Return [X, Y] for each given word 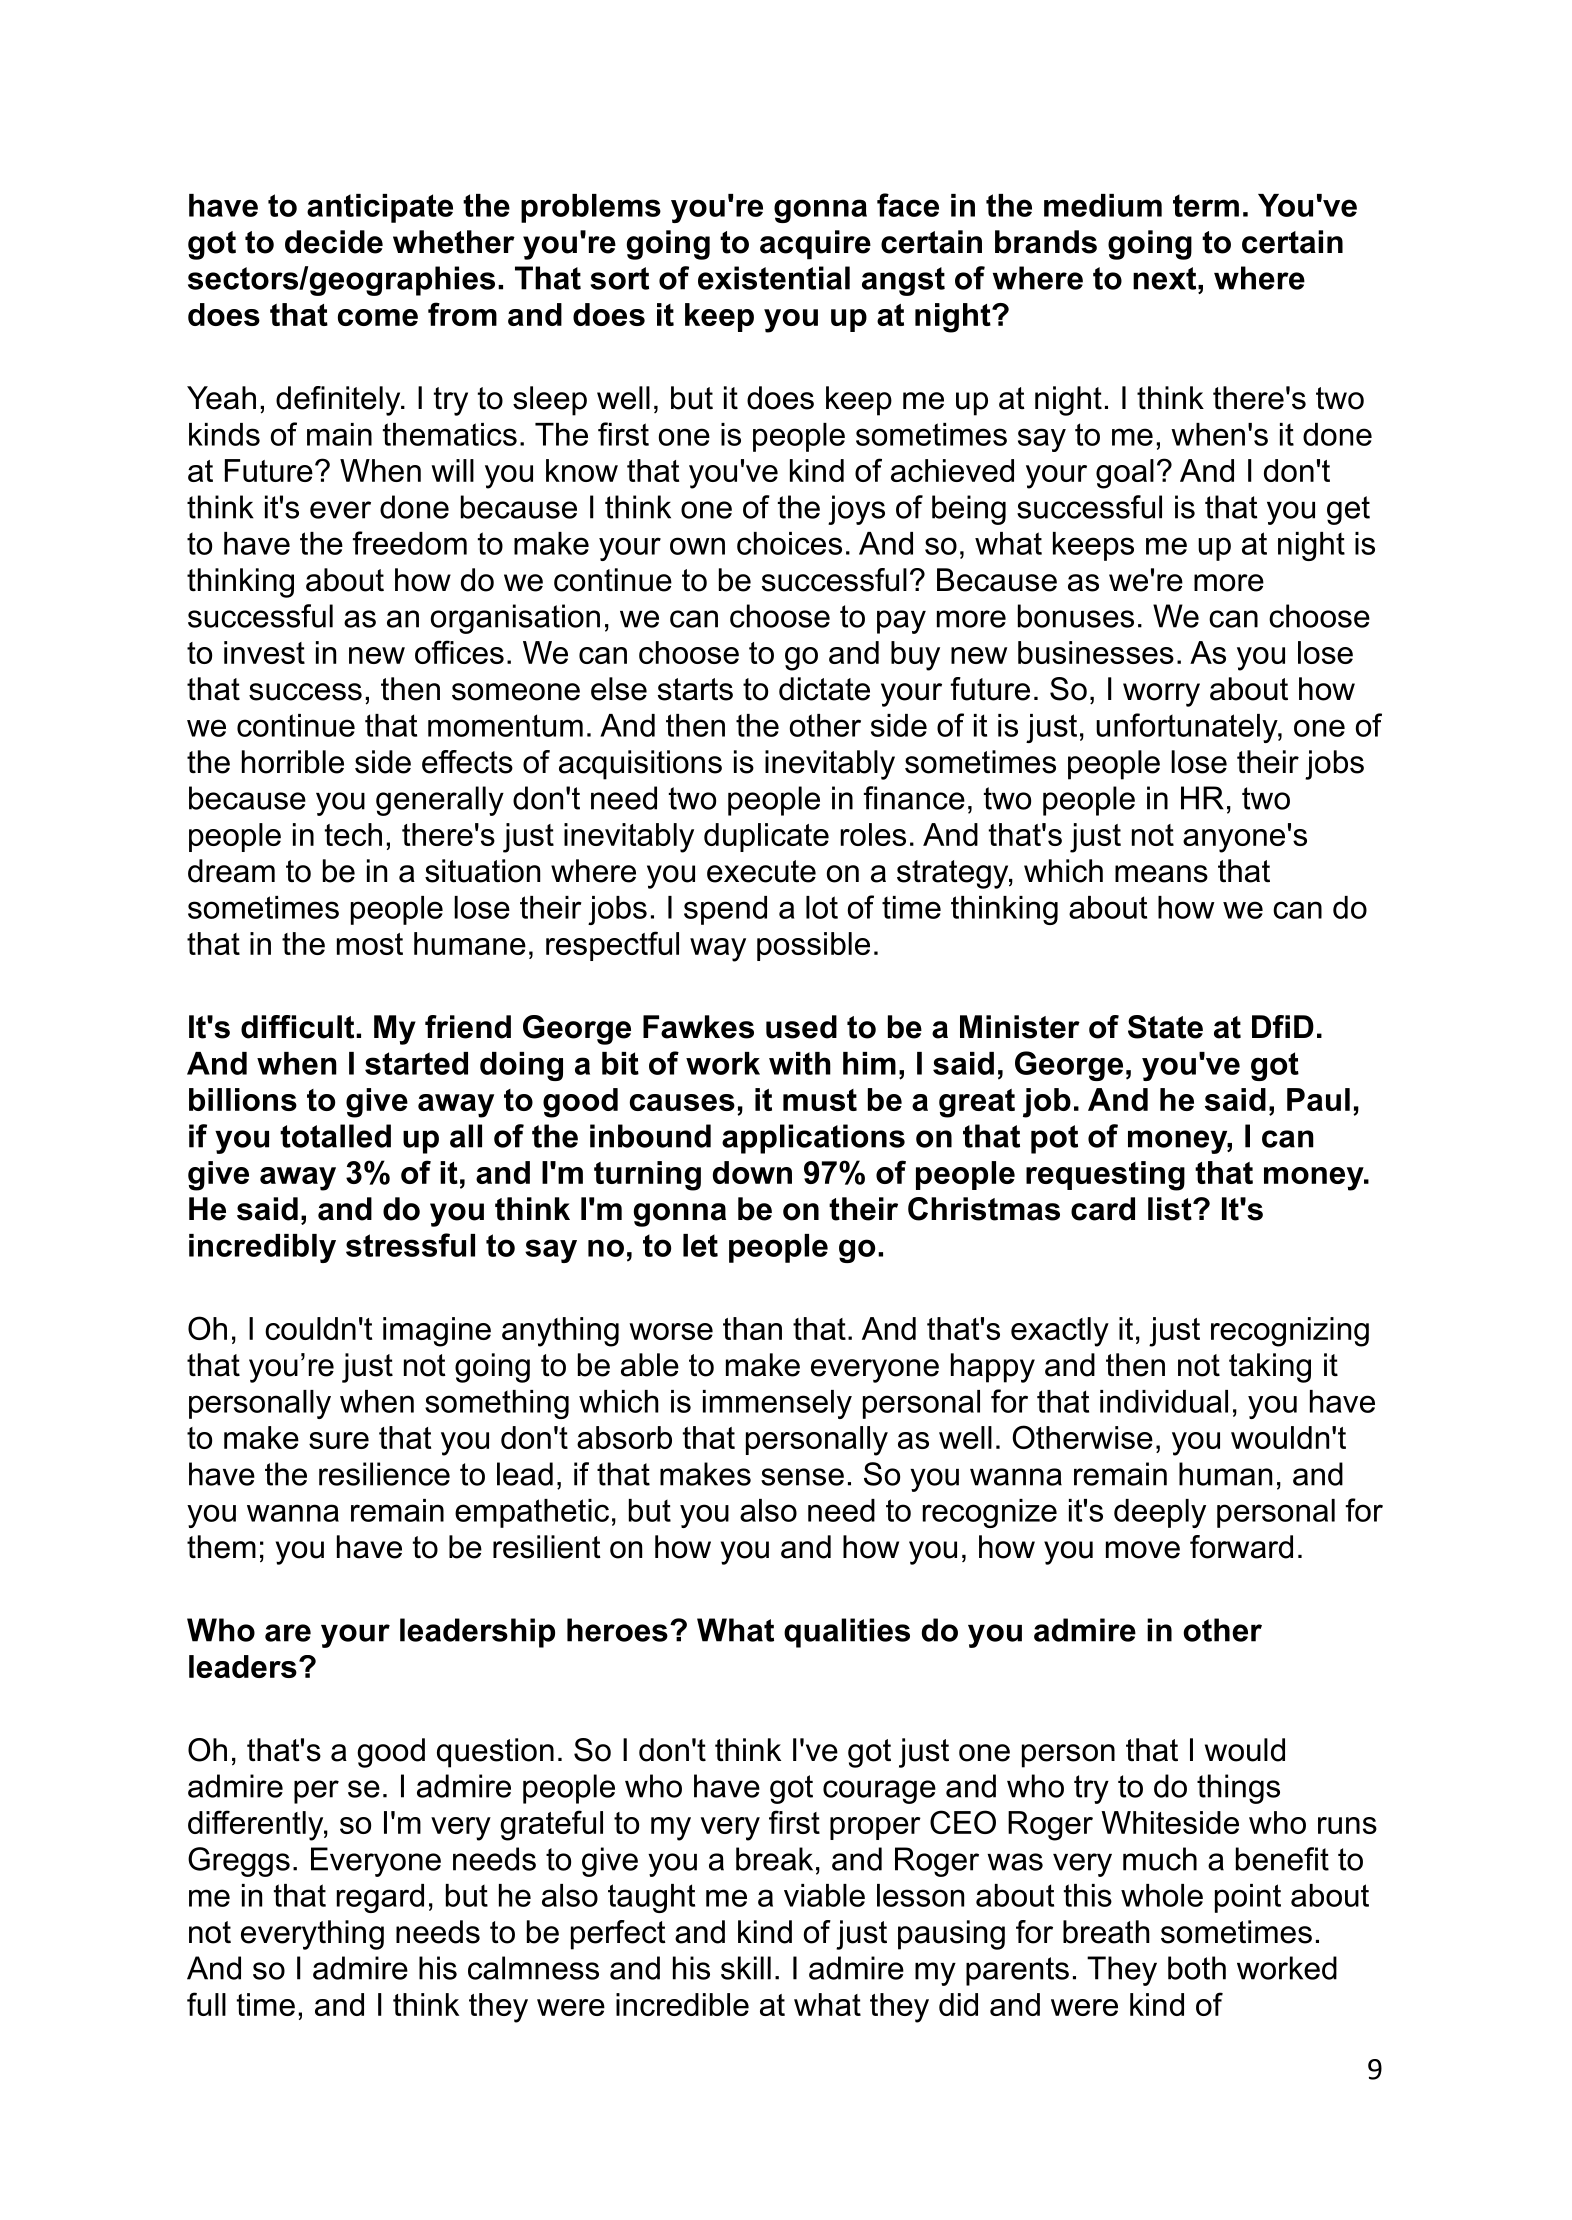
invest [264, 652]
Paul [1318, 1099]
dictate [824, 689]
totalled [335, 1136]
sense [802, 1477]
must [820, 1100]
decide [334, 242]
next [1164, 278]
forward [1241, 1547]
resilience [384, 1474]
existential [774, 278]
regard [380, 1898]
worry [1161, 695]
